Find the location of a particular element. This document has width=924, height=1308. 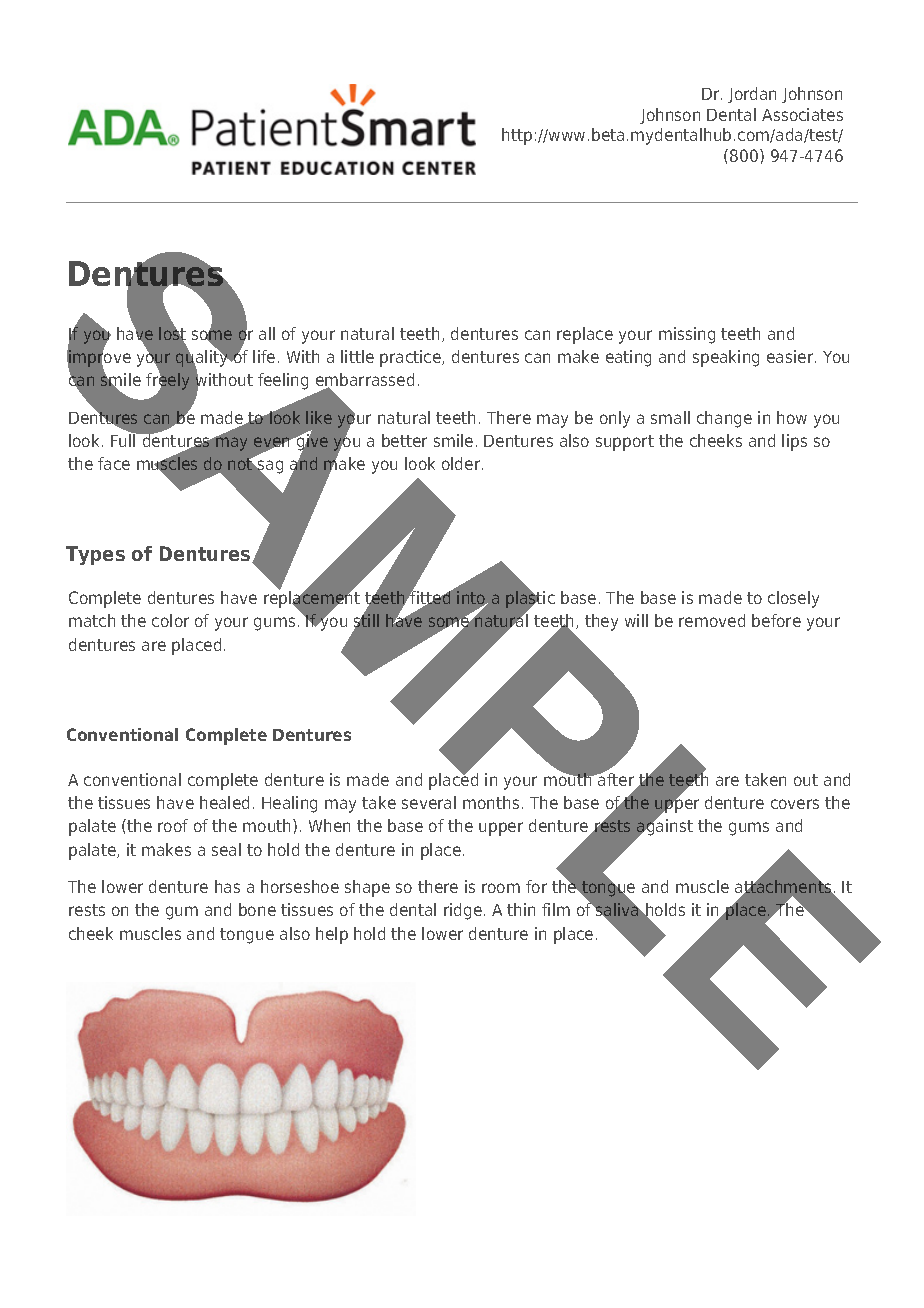

ridge is located at coordinates (463, 911).
